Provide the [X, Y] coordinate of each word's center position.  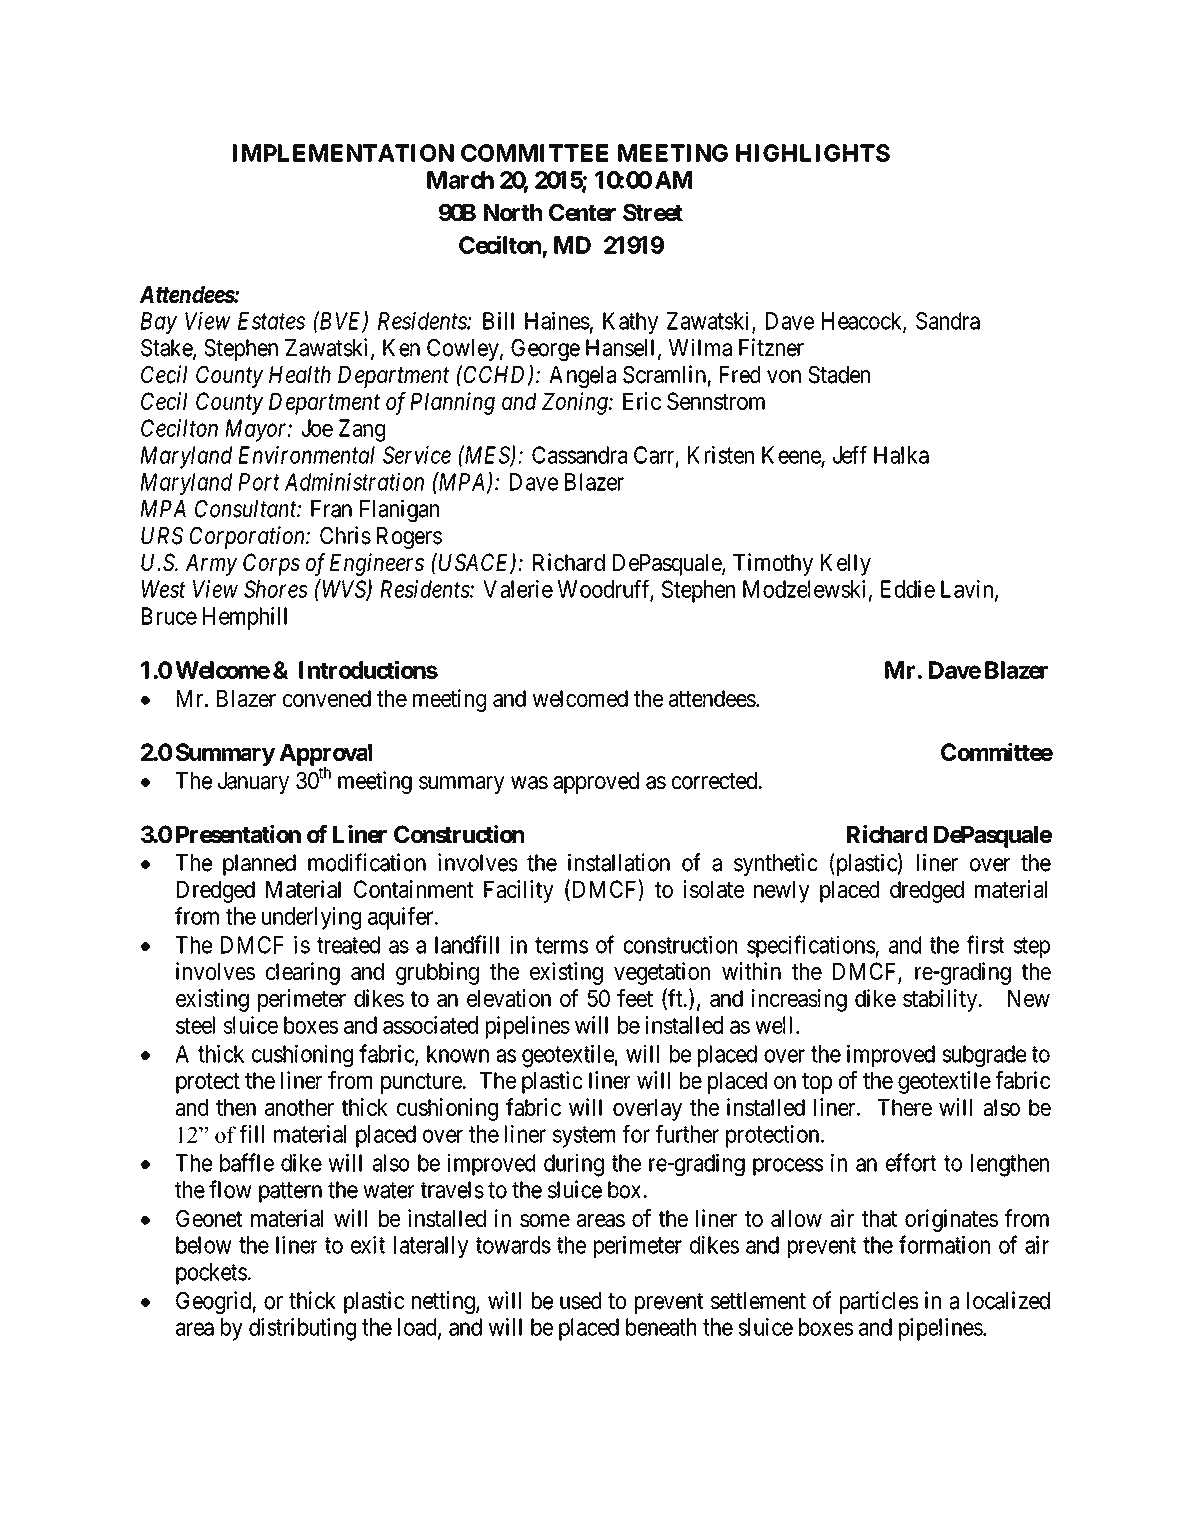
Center [582, 213]
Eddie [908, 589]
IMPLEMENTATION [343, 153]
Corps [271, 564]
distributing [302, 1329]
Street [653, 213]
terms [561, 945]
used [580, 1301]
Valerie [518, 589]
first [985, 944]
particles [879, 1302]
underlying [311, 918]
